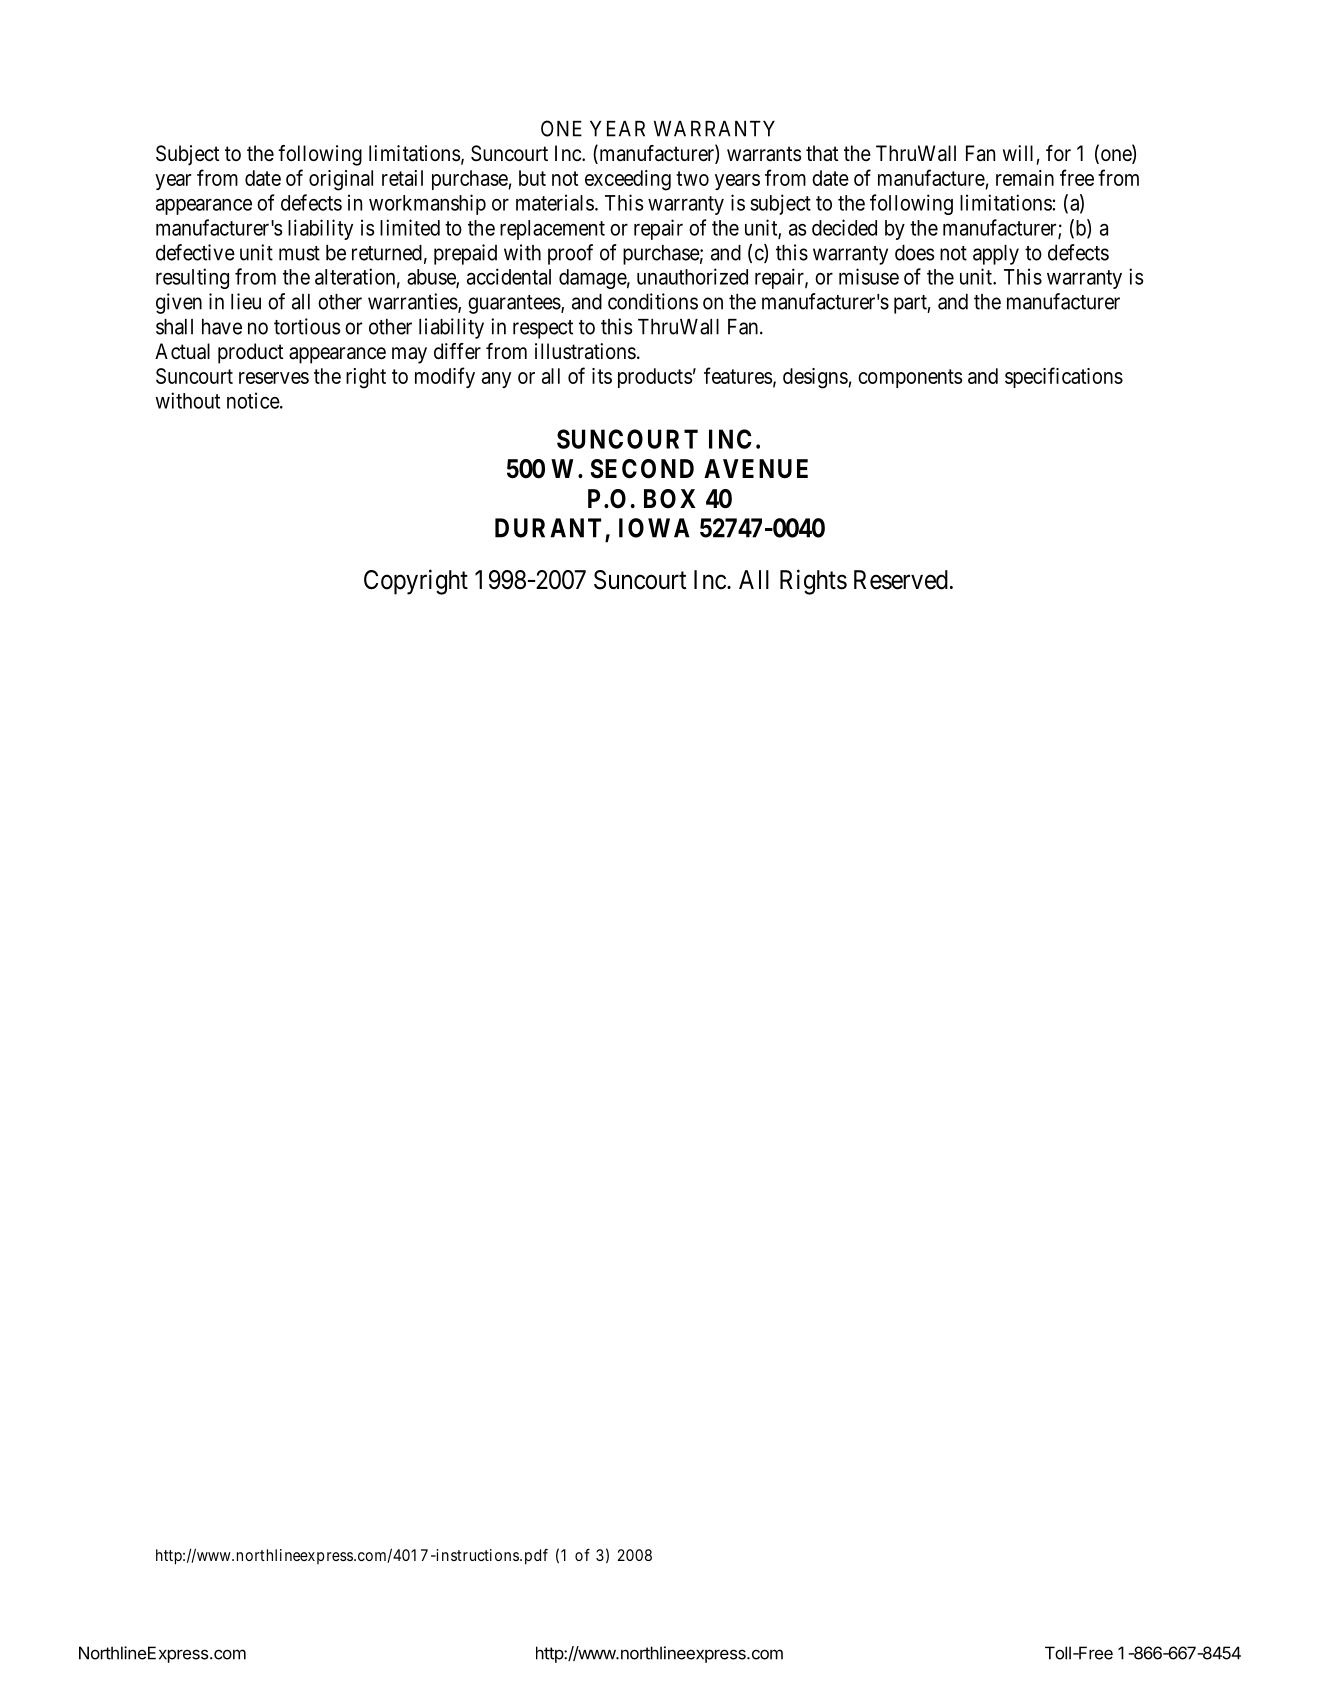  Describe the element at coordinates (299, 253) in the screenshot. I see `must` at that location.
